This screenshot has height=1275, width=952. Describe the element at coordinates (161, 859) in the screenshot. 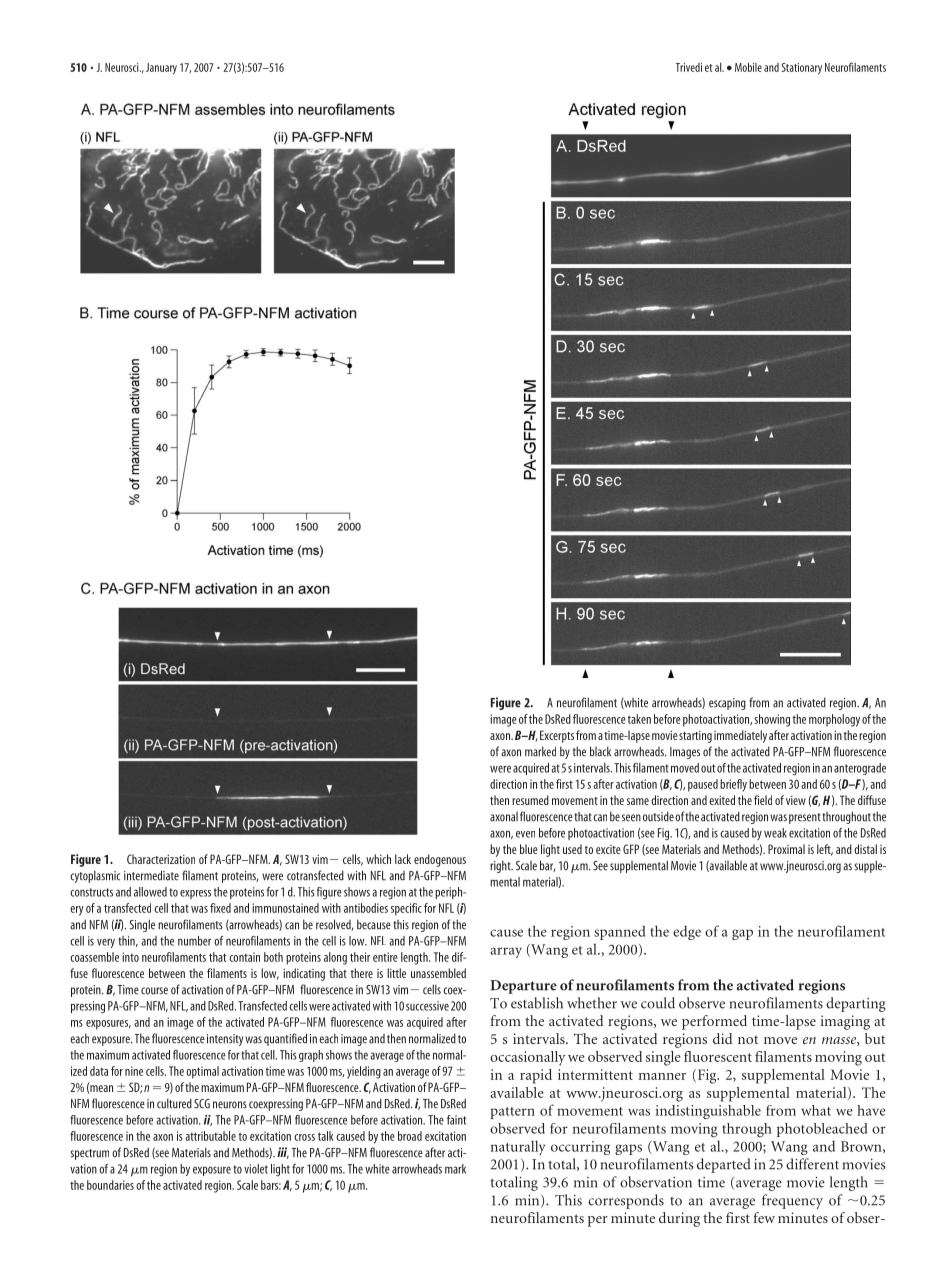

I see `Characterization` at that location.
